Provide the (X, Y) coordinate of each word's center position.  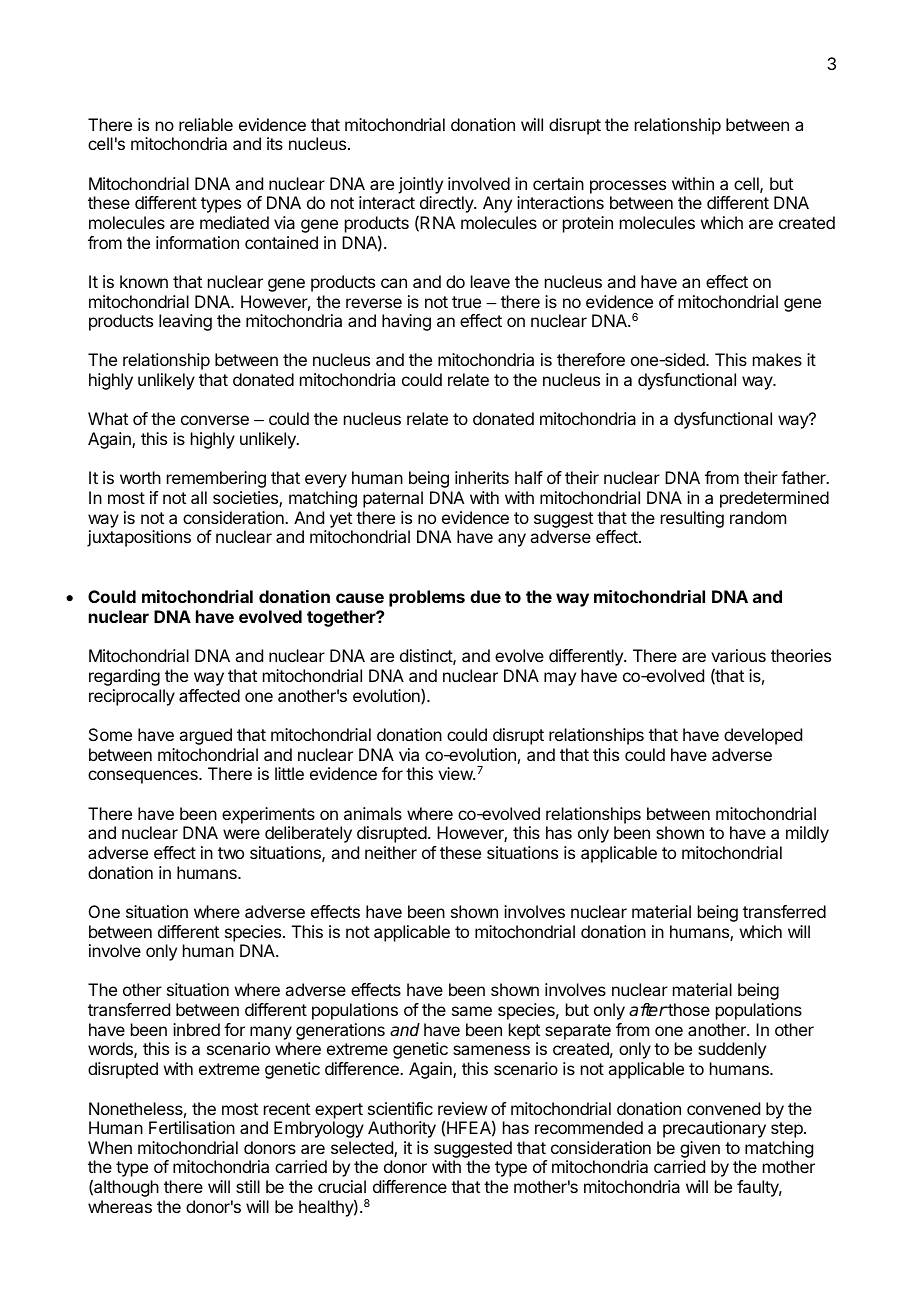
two (231, 853)
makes (777, 359)
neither (391, 852)
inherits (482, 477)
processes (628, 187)
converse (215, 420)
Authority (402, 1129)
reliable (206, 124)
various (738, 655)
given (700, 1151)
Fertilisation (192, 1127)
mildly (807, 834)
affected (209, 695)
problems (427, 598)
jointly (420, 185)
